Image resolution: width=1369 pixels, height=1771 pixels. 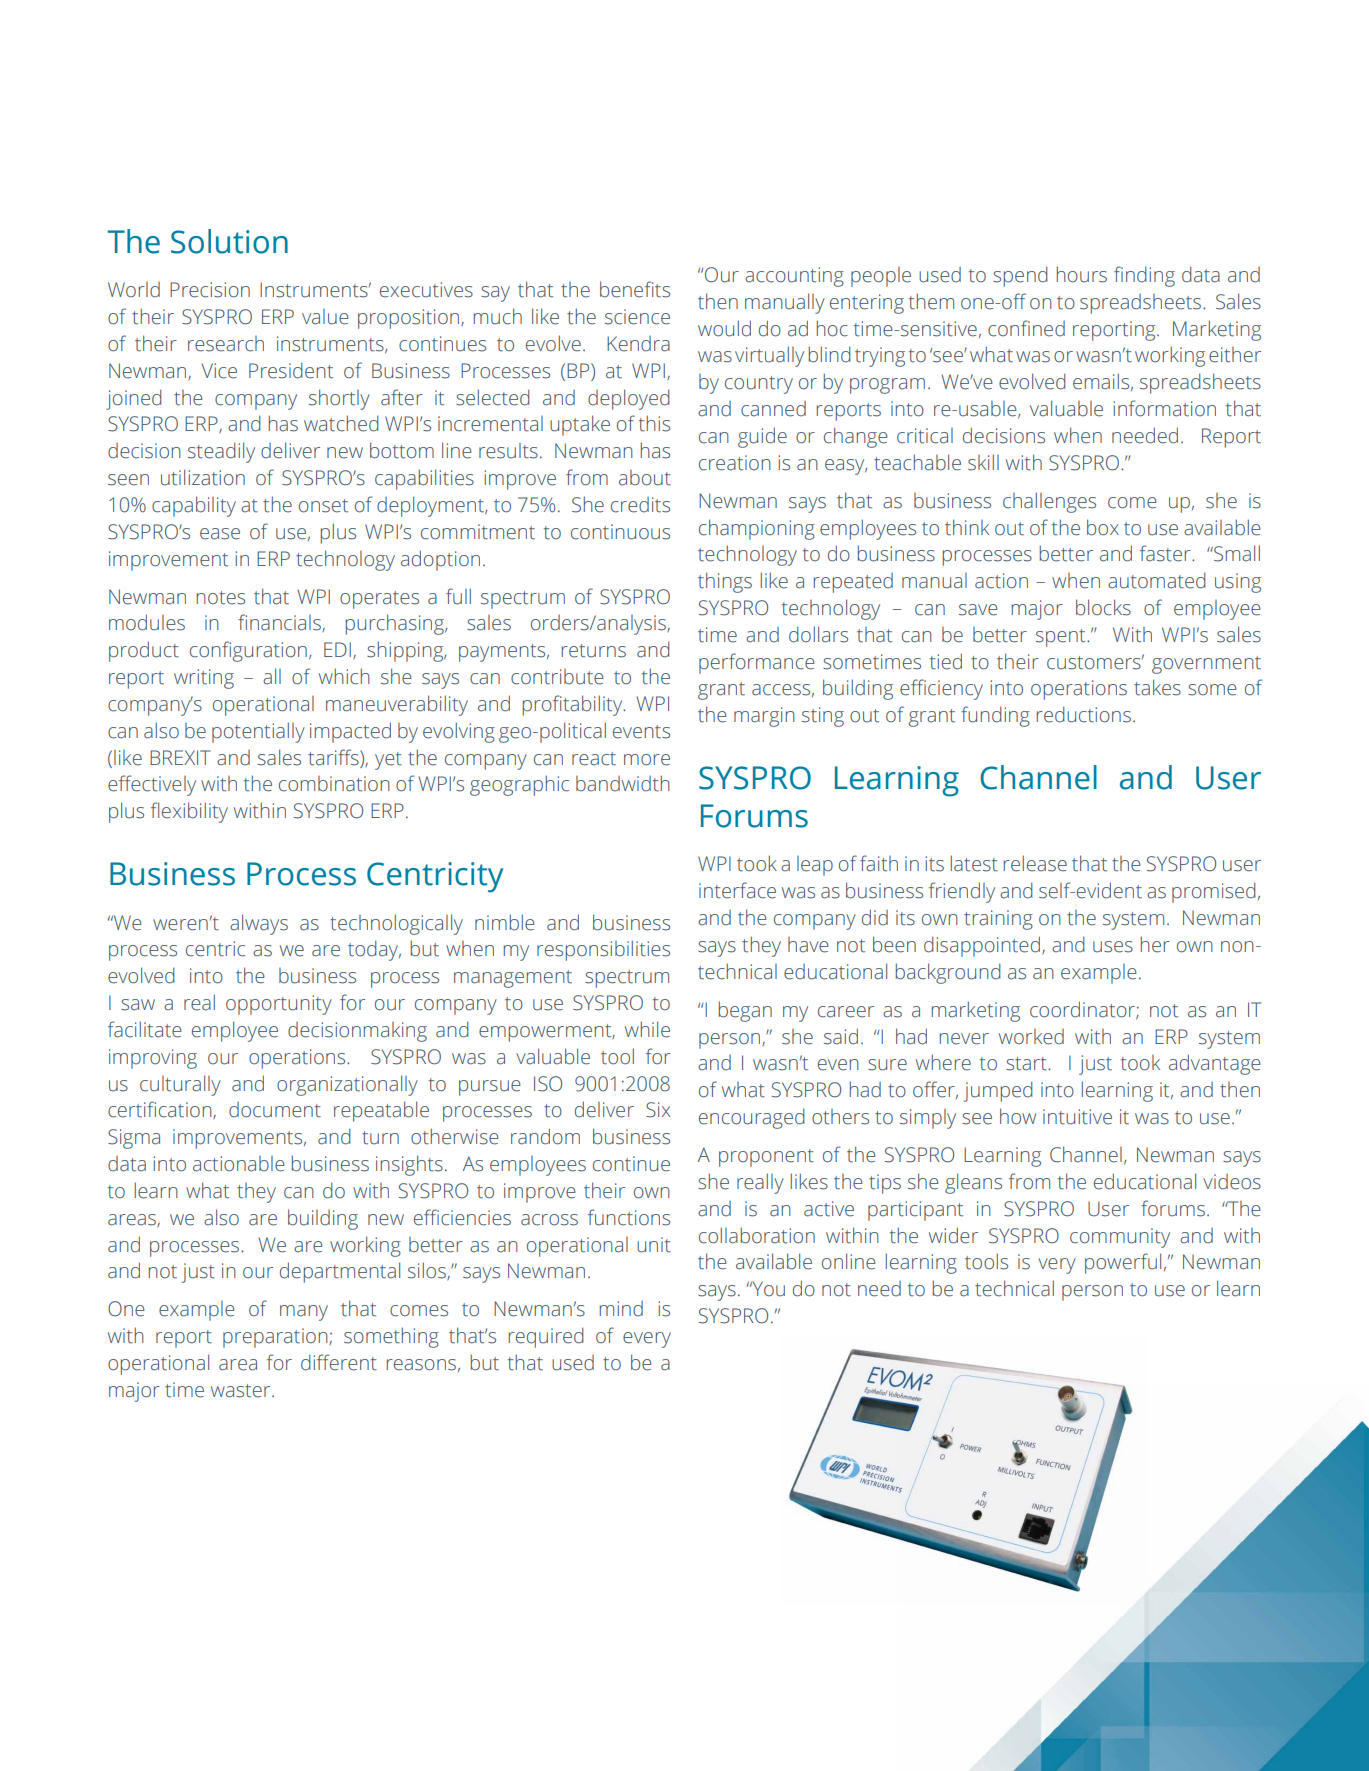 I want to click on benefits, so click(x=635, y=289).
